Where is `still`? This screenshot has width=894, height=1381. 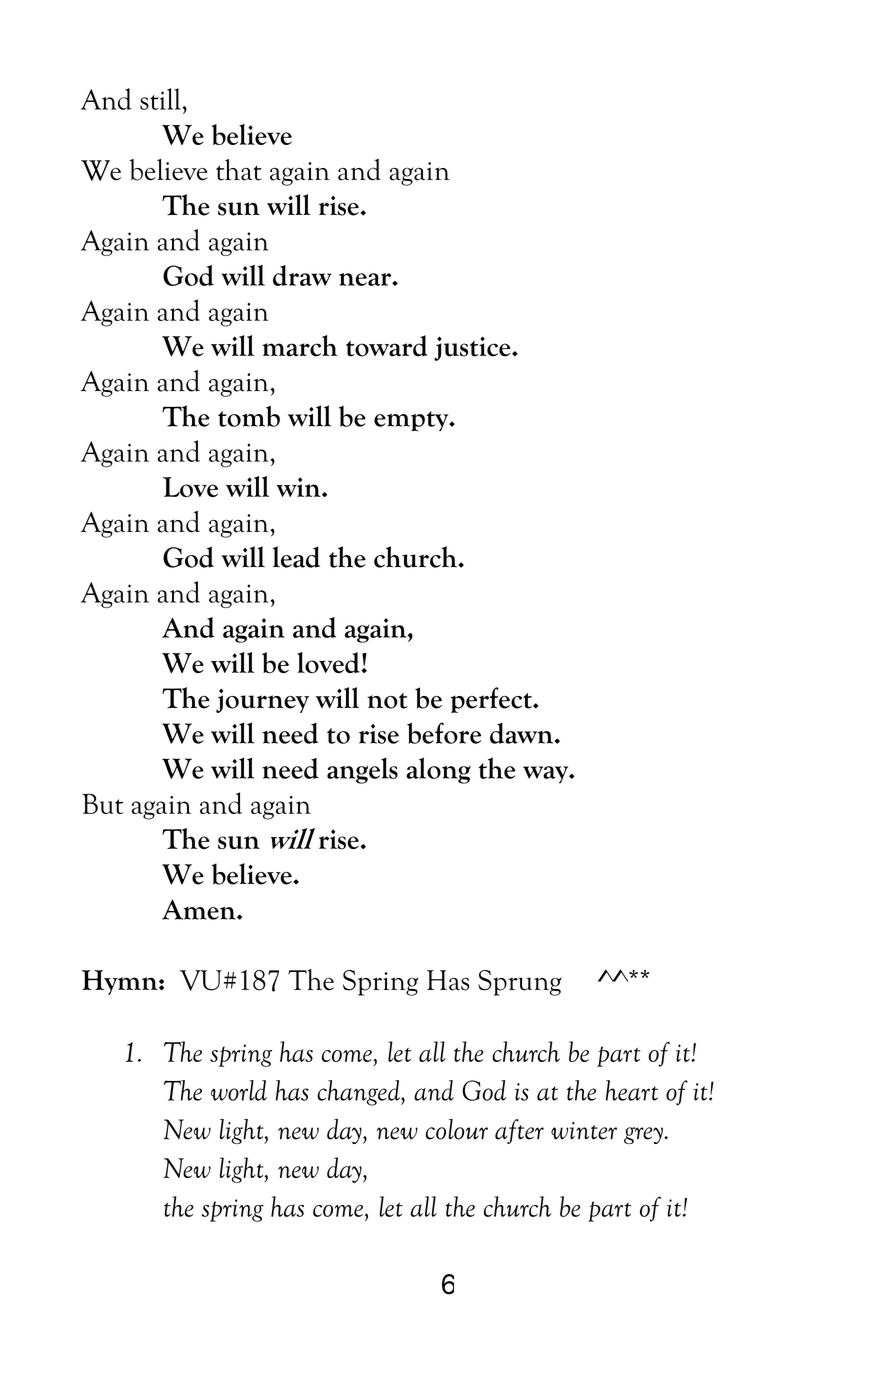
still is located at coordinates (160, 99).
